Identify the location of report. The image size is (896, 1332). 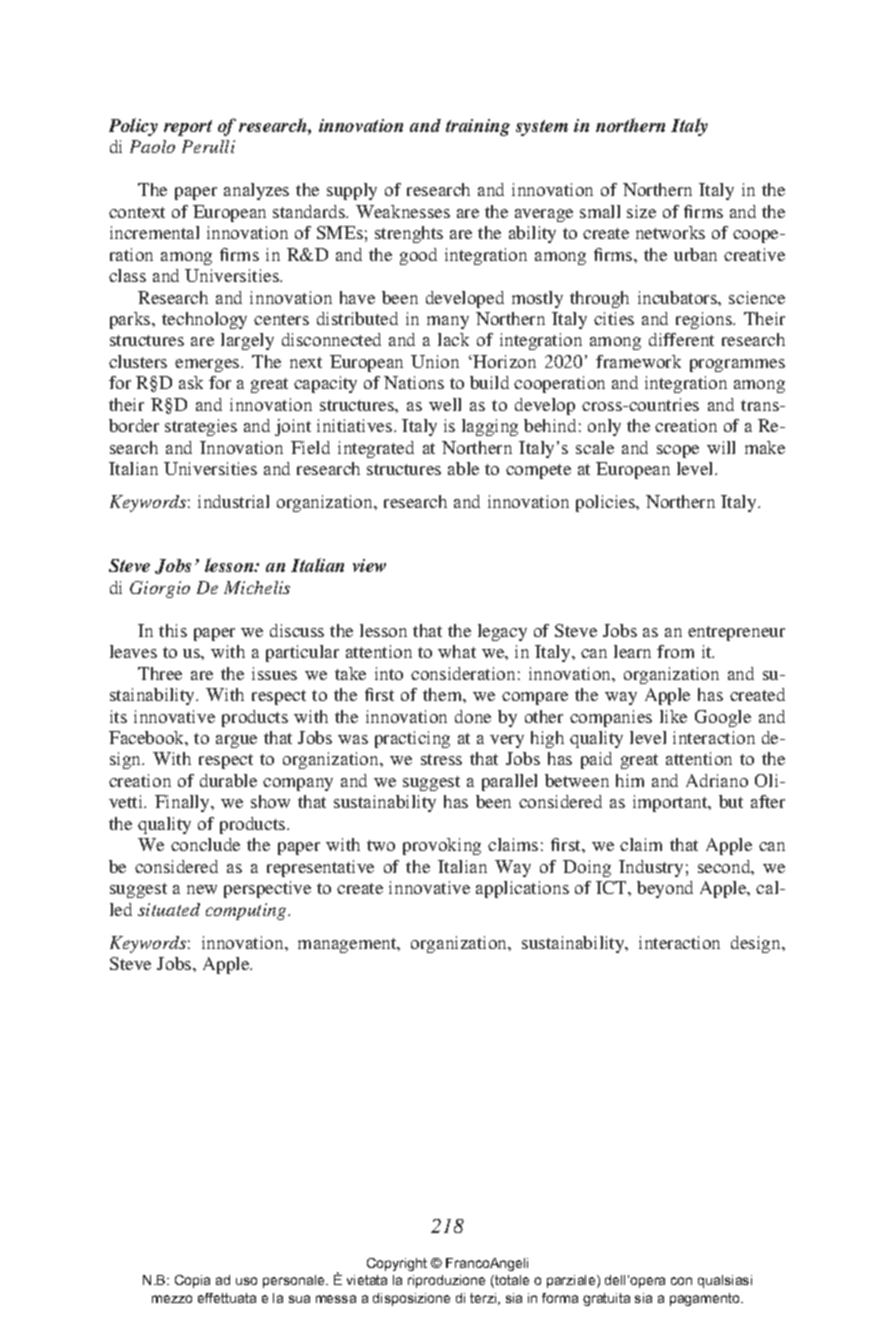
(188, 128).
